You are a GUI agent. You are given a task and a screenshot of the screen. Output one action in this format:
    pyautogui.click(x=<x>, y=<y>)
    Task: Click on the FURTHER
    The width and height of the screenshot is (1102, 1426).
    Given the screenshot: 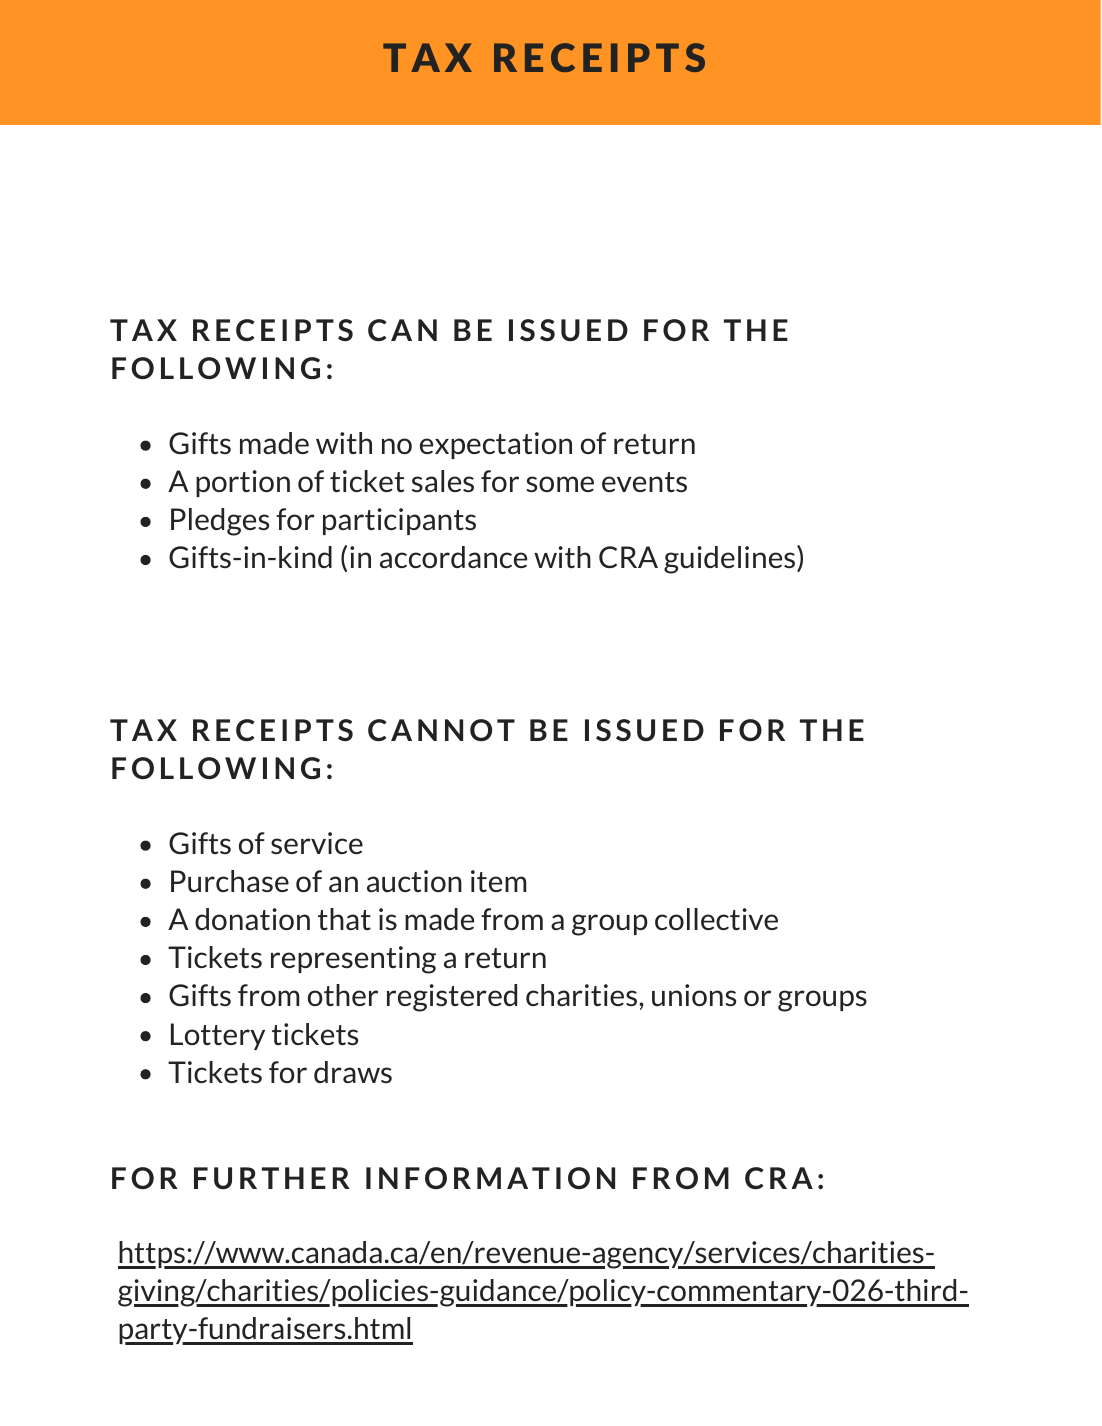 What is the action you would take?
    pyautogui.click(x=272, y=1178)
